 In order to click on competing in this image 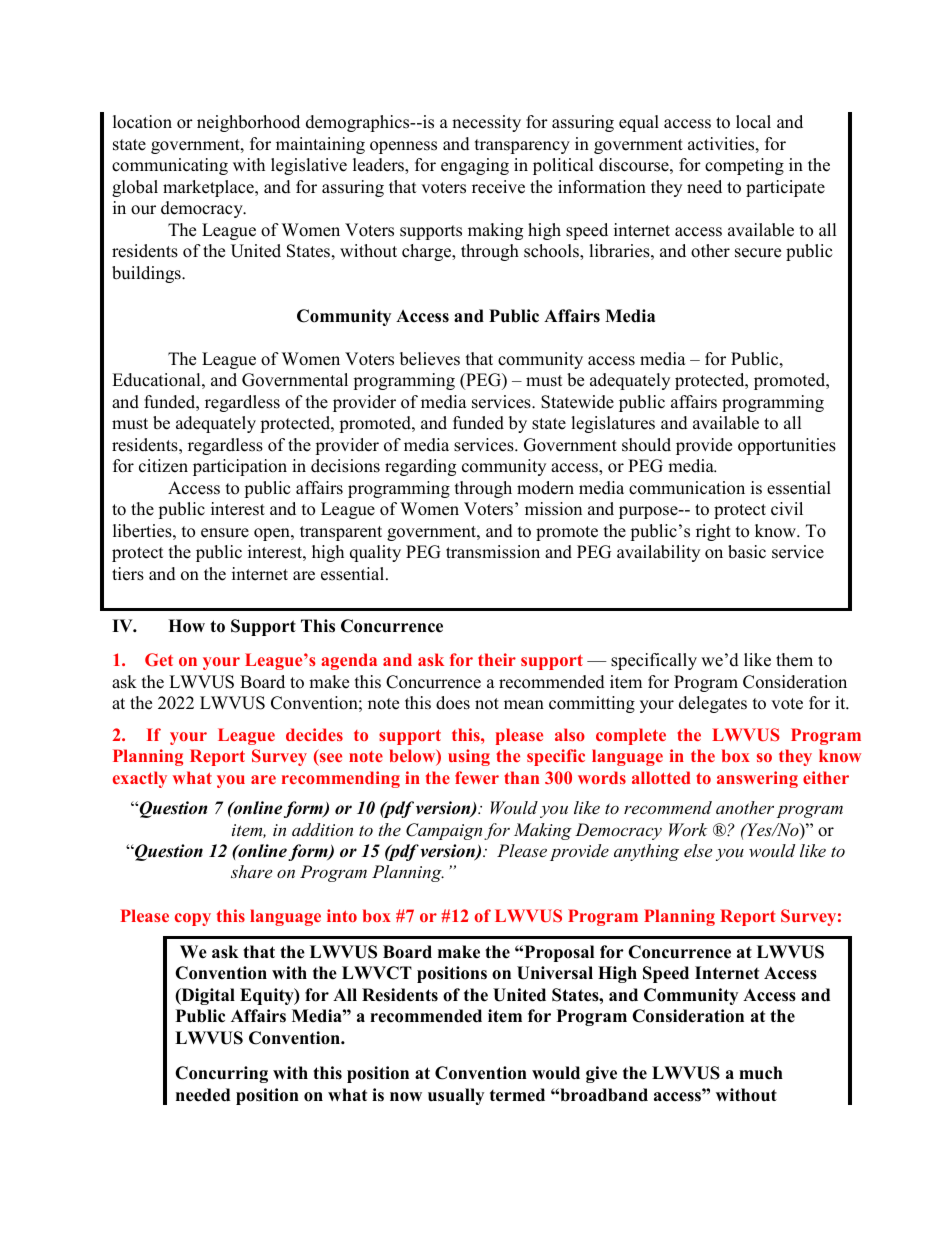, I will do `click(744, 166)`.
